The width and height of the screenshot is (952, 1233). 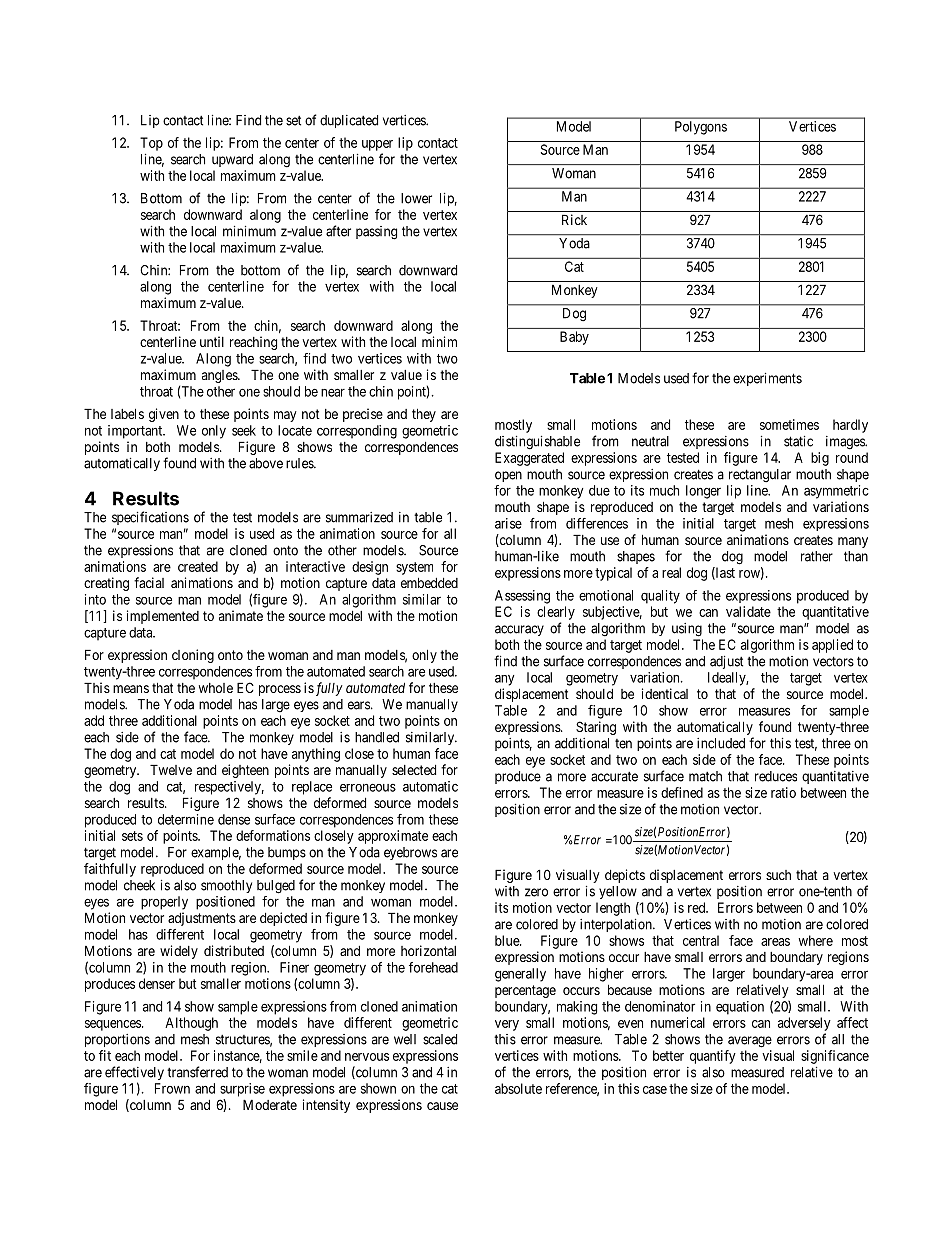 I want to click on Top, so click(x=151, y=144).
